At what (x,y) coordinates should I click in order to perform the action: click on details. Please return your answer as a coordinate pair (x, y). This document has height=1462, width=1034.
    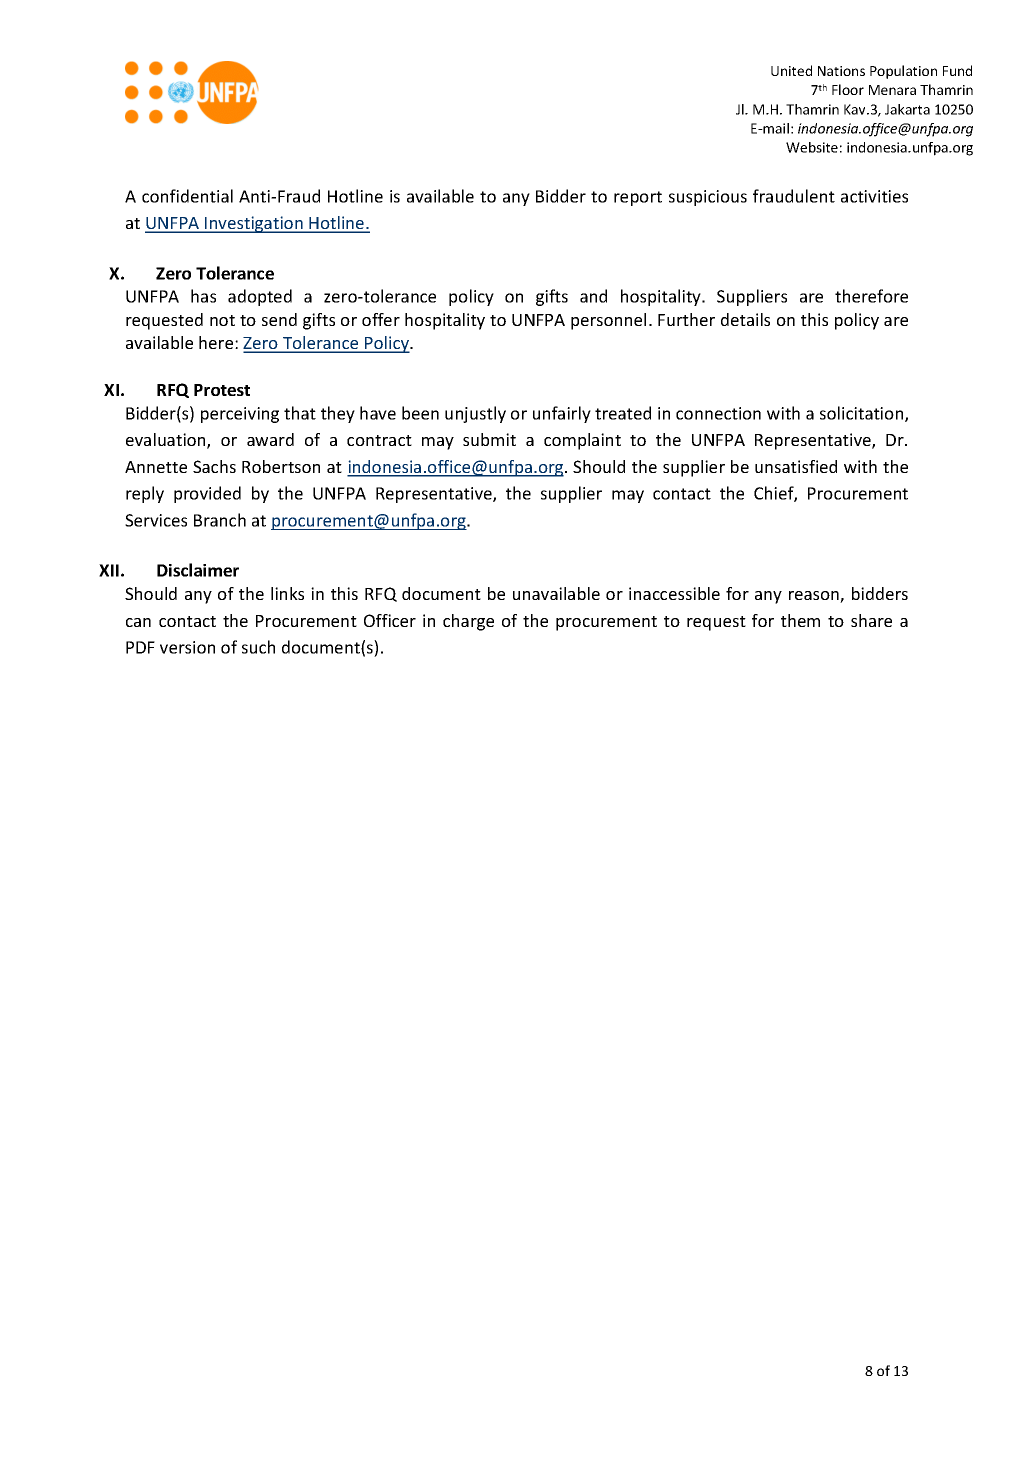
    Looking at the image, I should click on (745, 319).
